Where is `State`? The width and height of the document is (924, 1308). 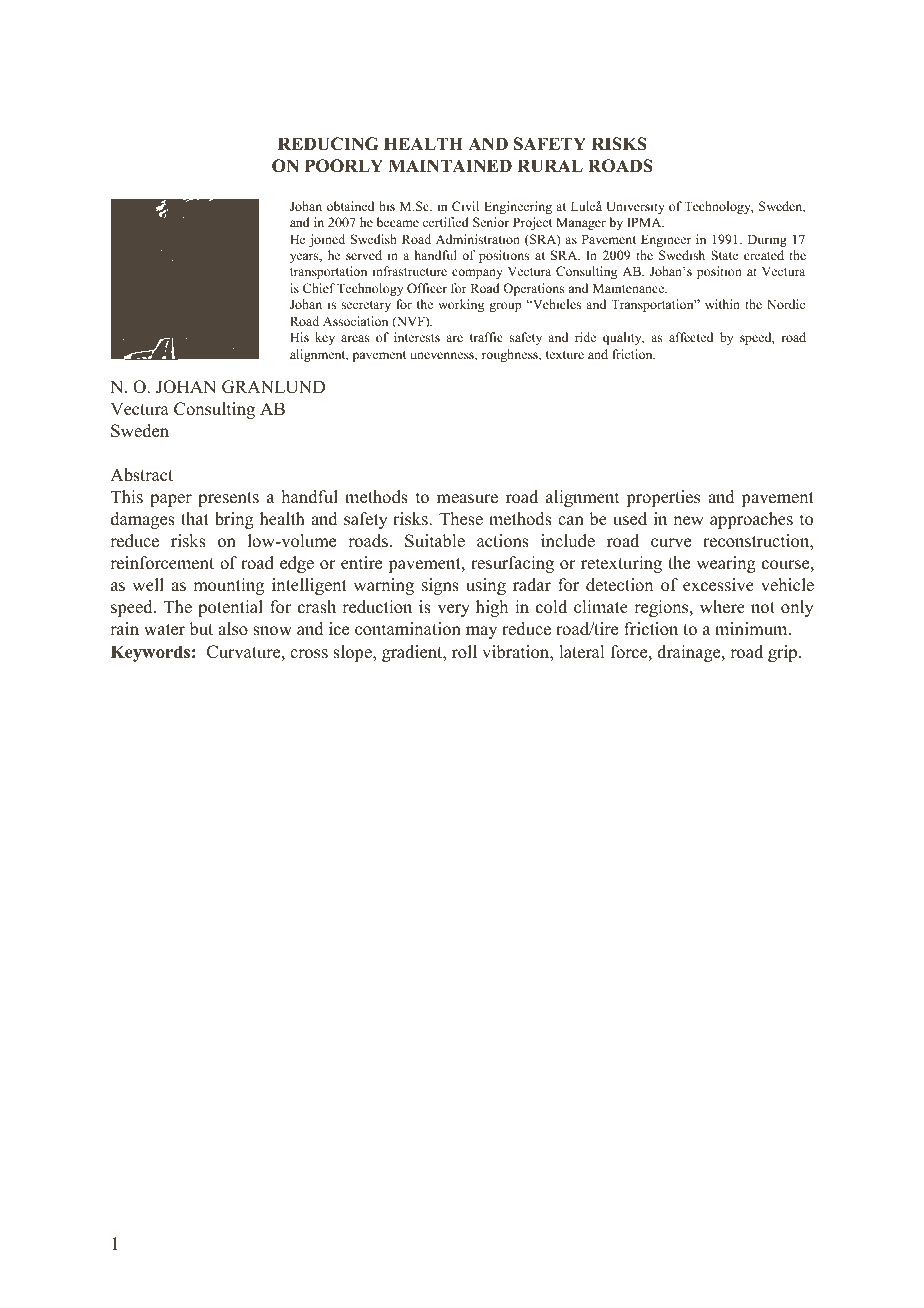
State is located at coordinates (725, 255).
